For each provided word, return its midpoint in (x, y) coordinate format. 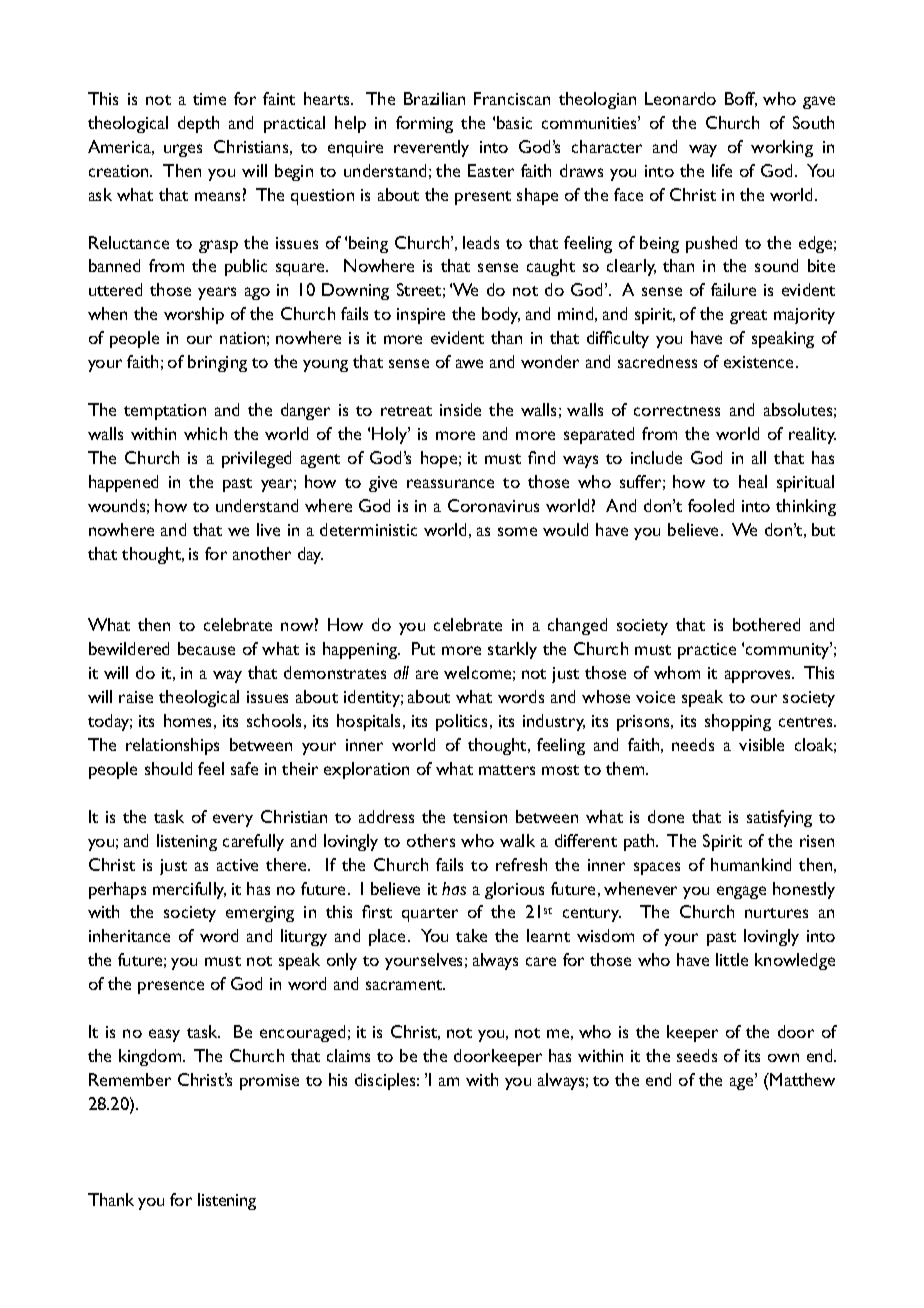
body (501, 315)
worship (194, 315)
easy (164, 1035)
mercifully (189, 890)
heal (753, 481)
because (206, 648)
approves (759, 676)
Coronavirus (493, 505)
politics (463, 722)
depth (198, 124)
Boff (741, 99)
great (748, 317)
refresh (521, 864)
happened (123, 483)
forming (424, 124)
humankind (751, 864)
